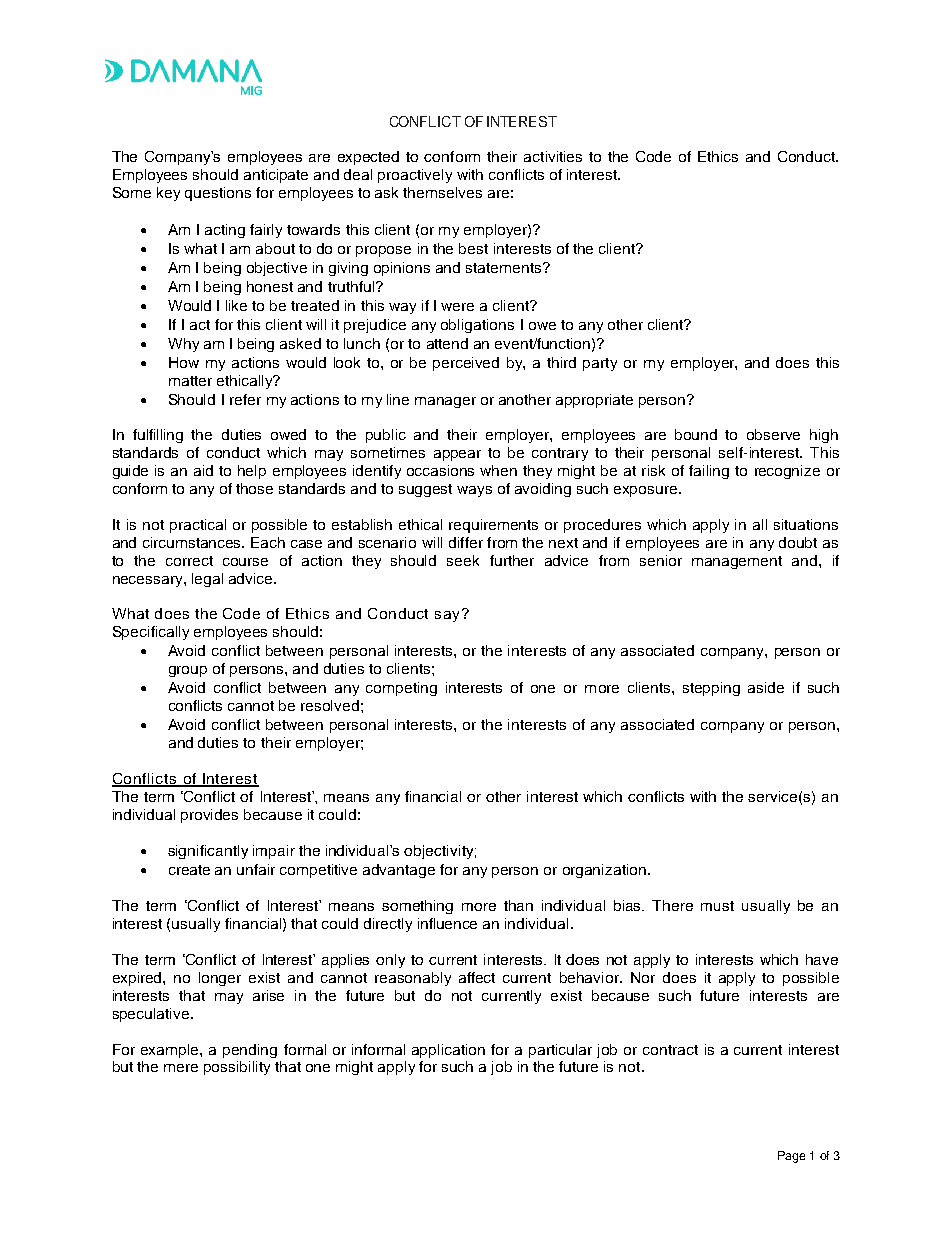 Image resolution: width=952 pixels, height=1233 pixels. I want to click on application, so click(448, 1051).
